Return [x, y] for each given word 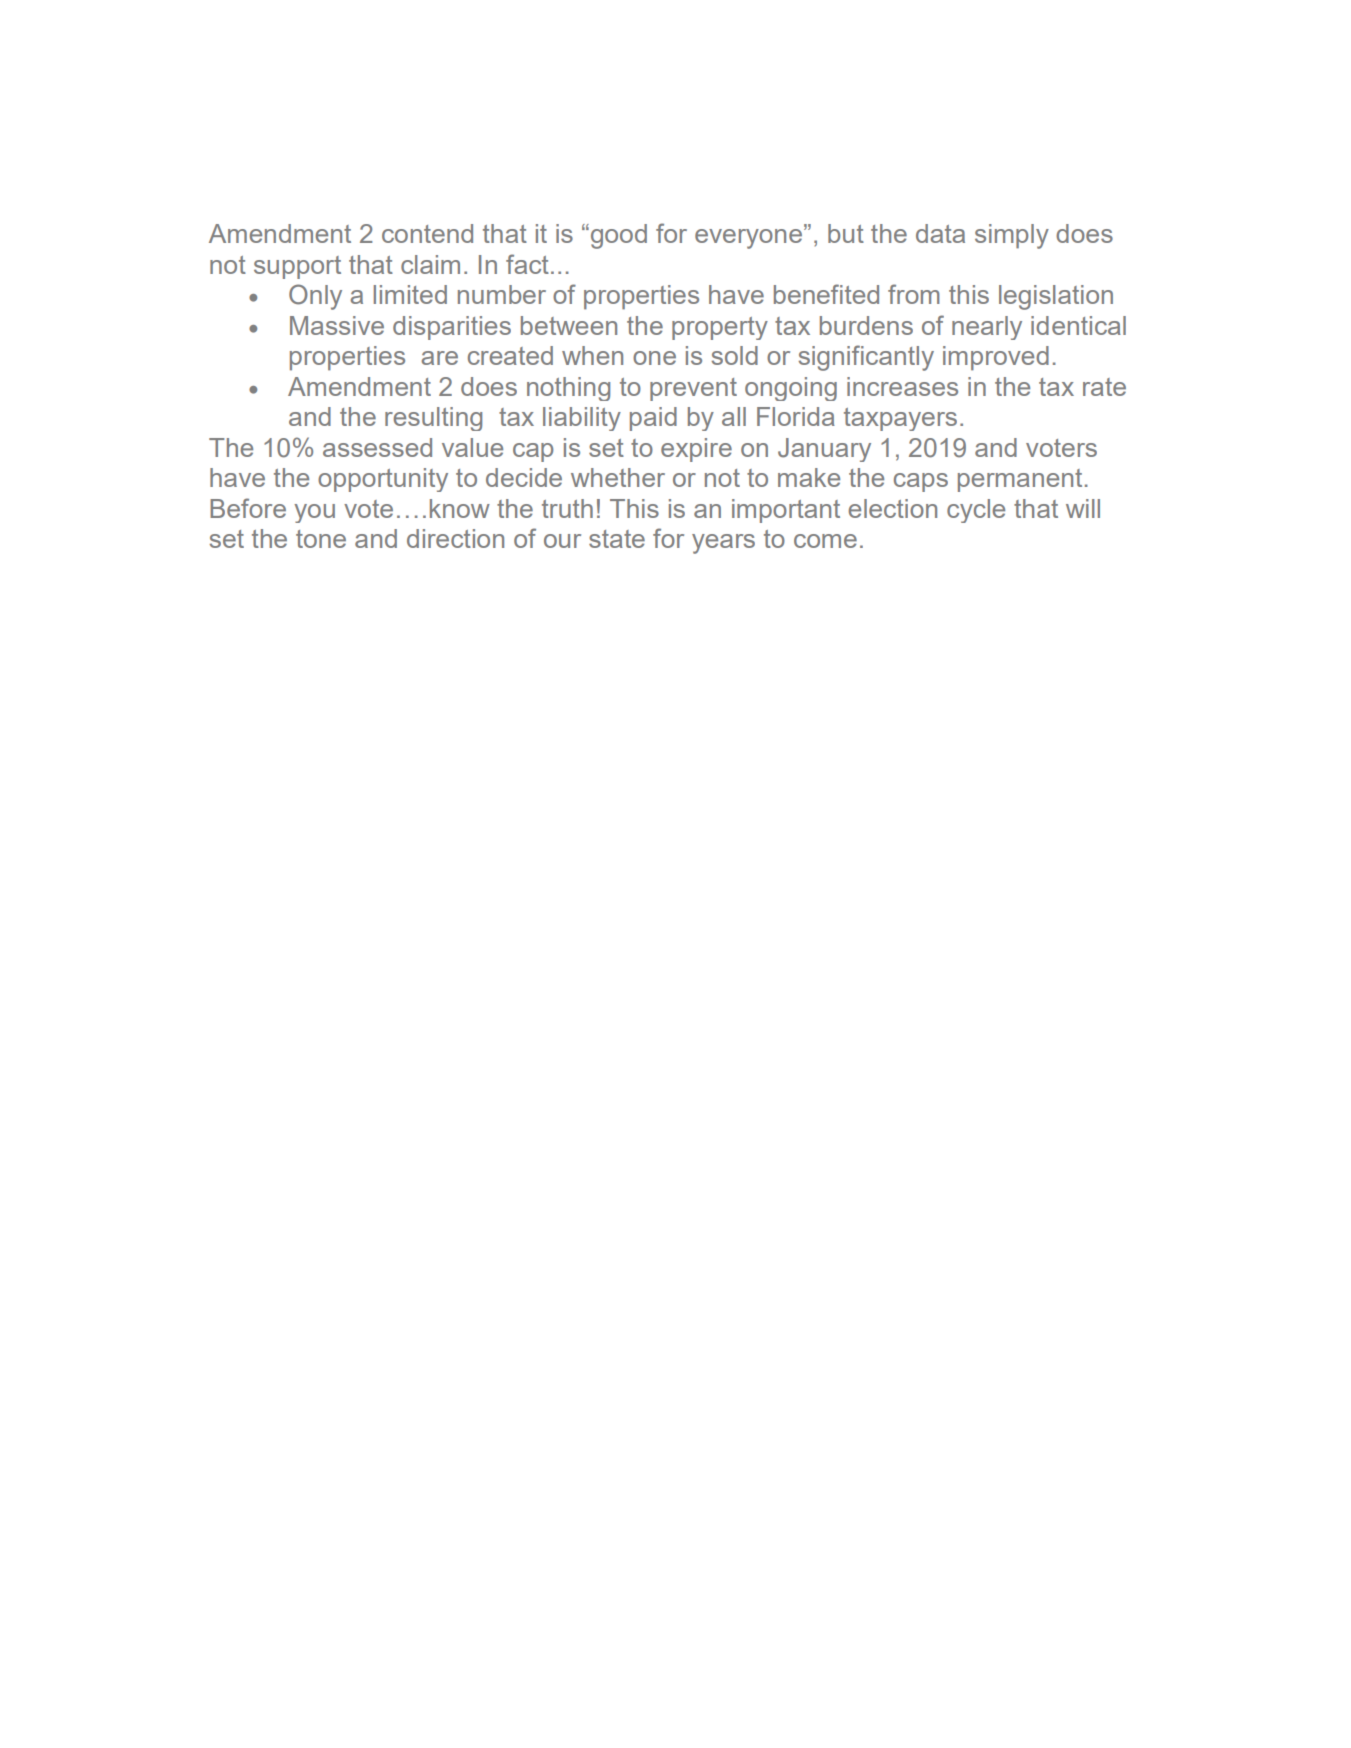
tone [321, 539]
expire [696, 450]
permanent [1020, 480]
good [617, 236]
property [720, 328]
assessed [377, 447]
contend [427, 233]
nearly [987, 328]
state [617, 539]
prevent [693, 389]
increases [902, 386]
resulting [433, 419]
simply [1012, 236]
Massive [337, 325]
